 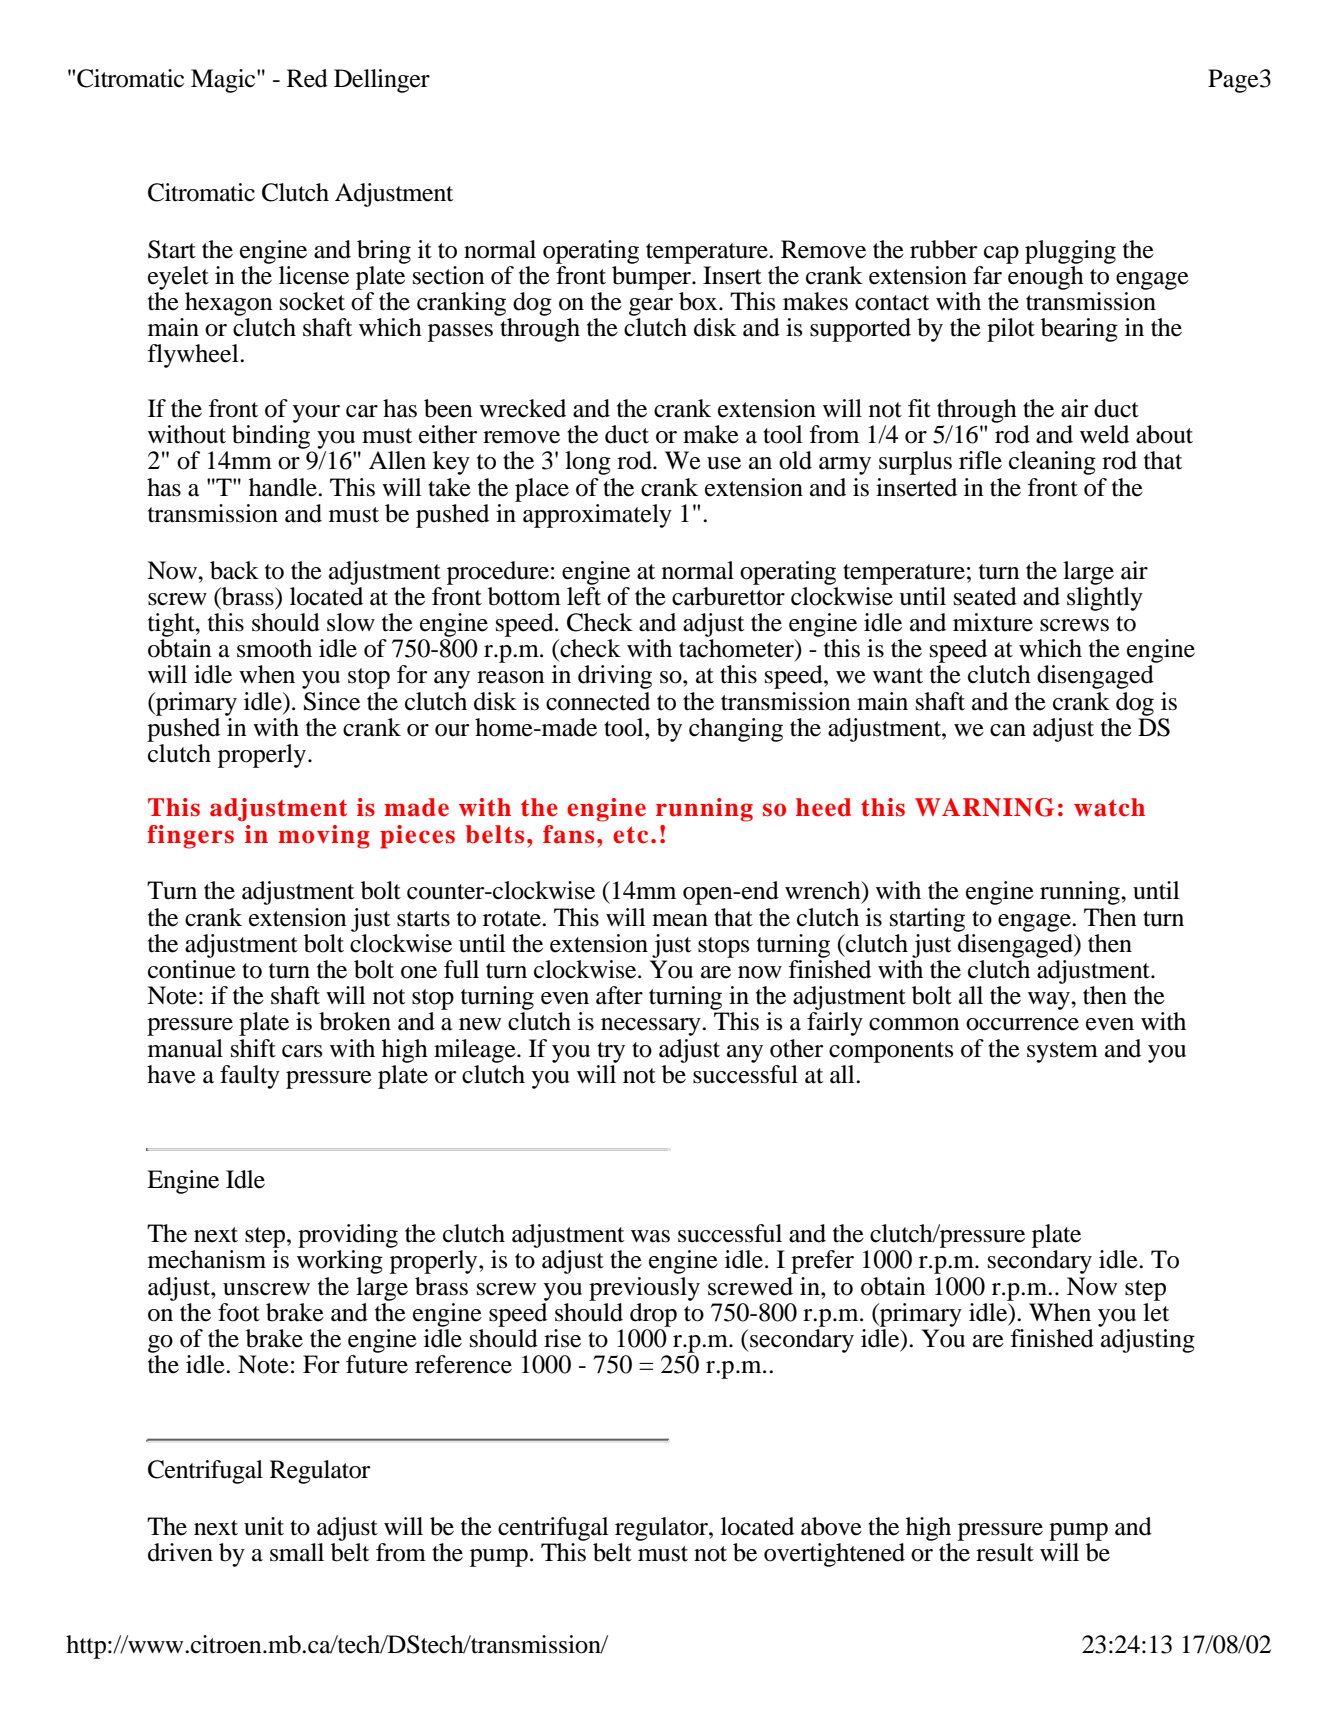 What do you see at coordinates (728, 595) in the image?
I see `carburettor` at bounding box center [728, 595].
